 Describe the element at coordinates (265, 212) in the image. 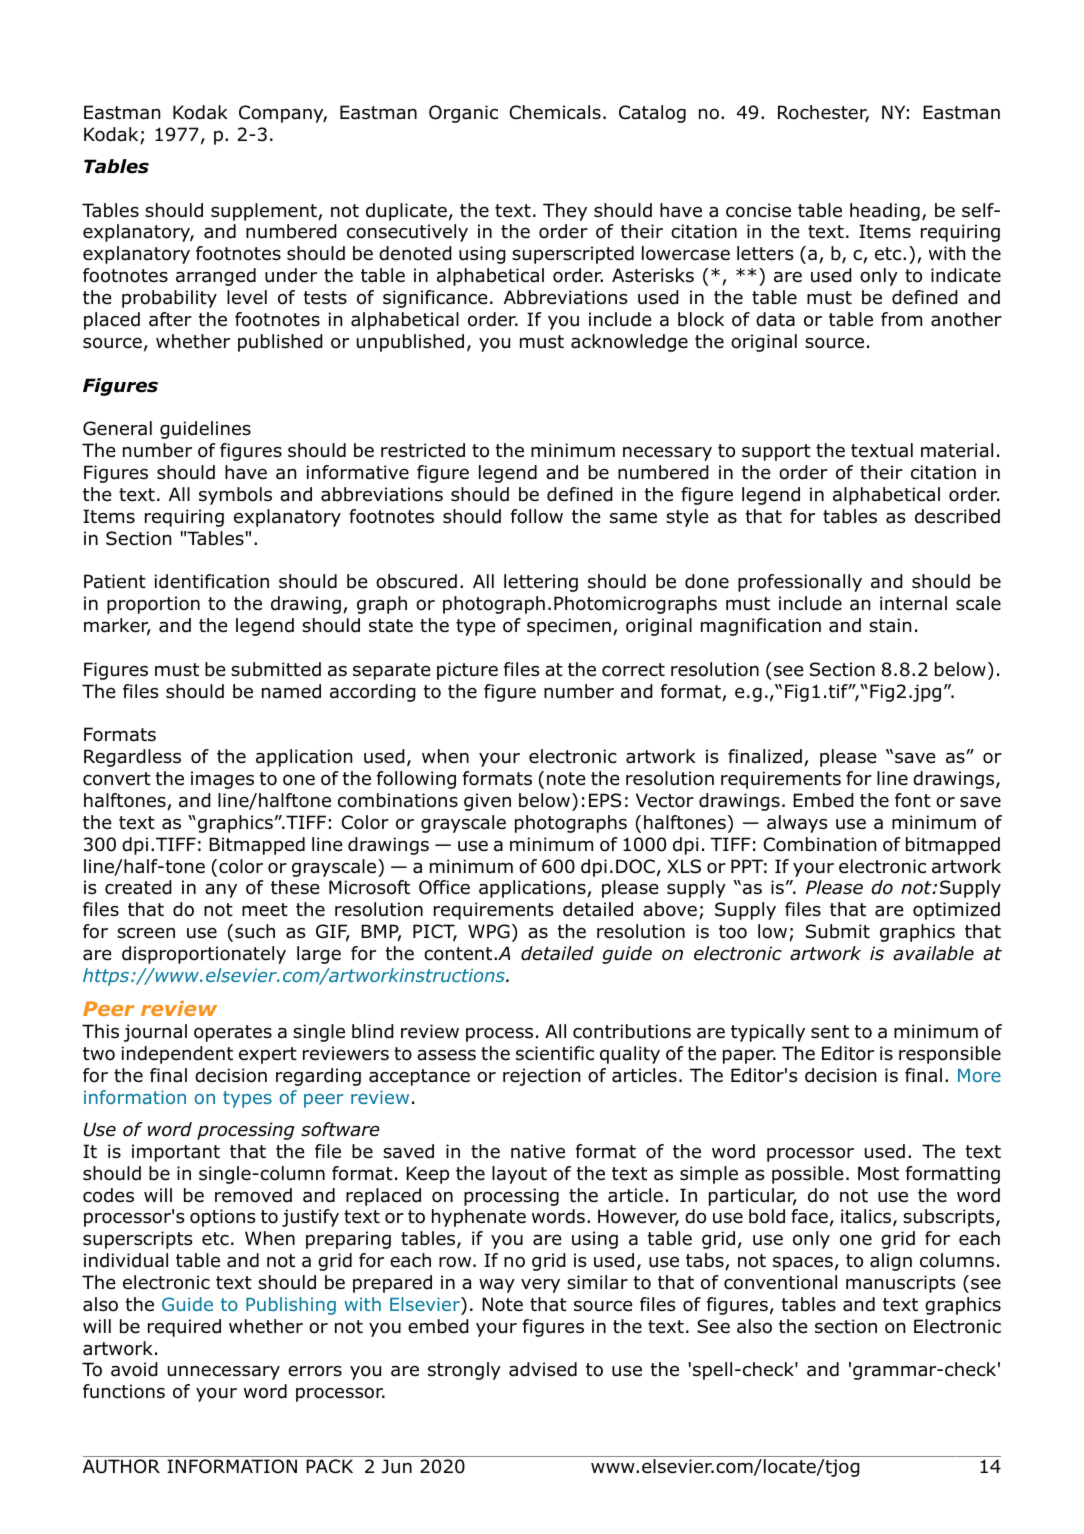

I see `supplement` at that location.
